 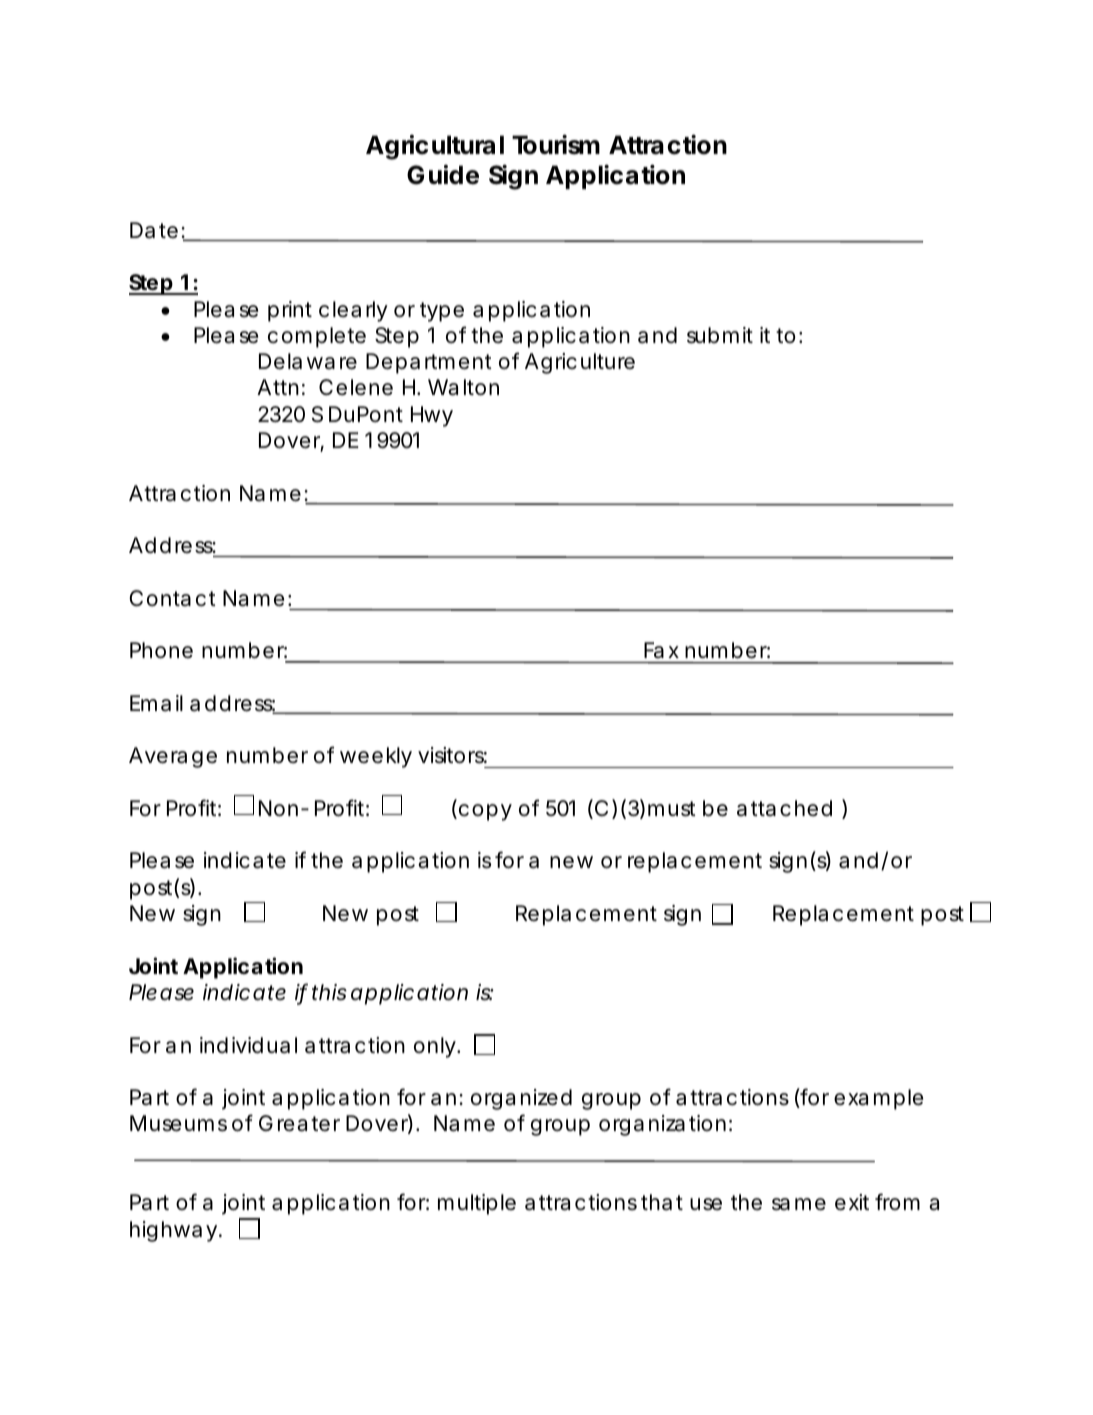 What do you see at coordinates (720, 335) in the image?
I see `submit` at bounding box center [720, 335].
